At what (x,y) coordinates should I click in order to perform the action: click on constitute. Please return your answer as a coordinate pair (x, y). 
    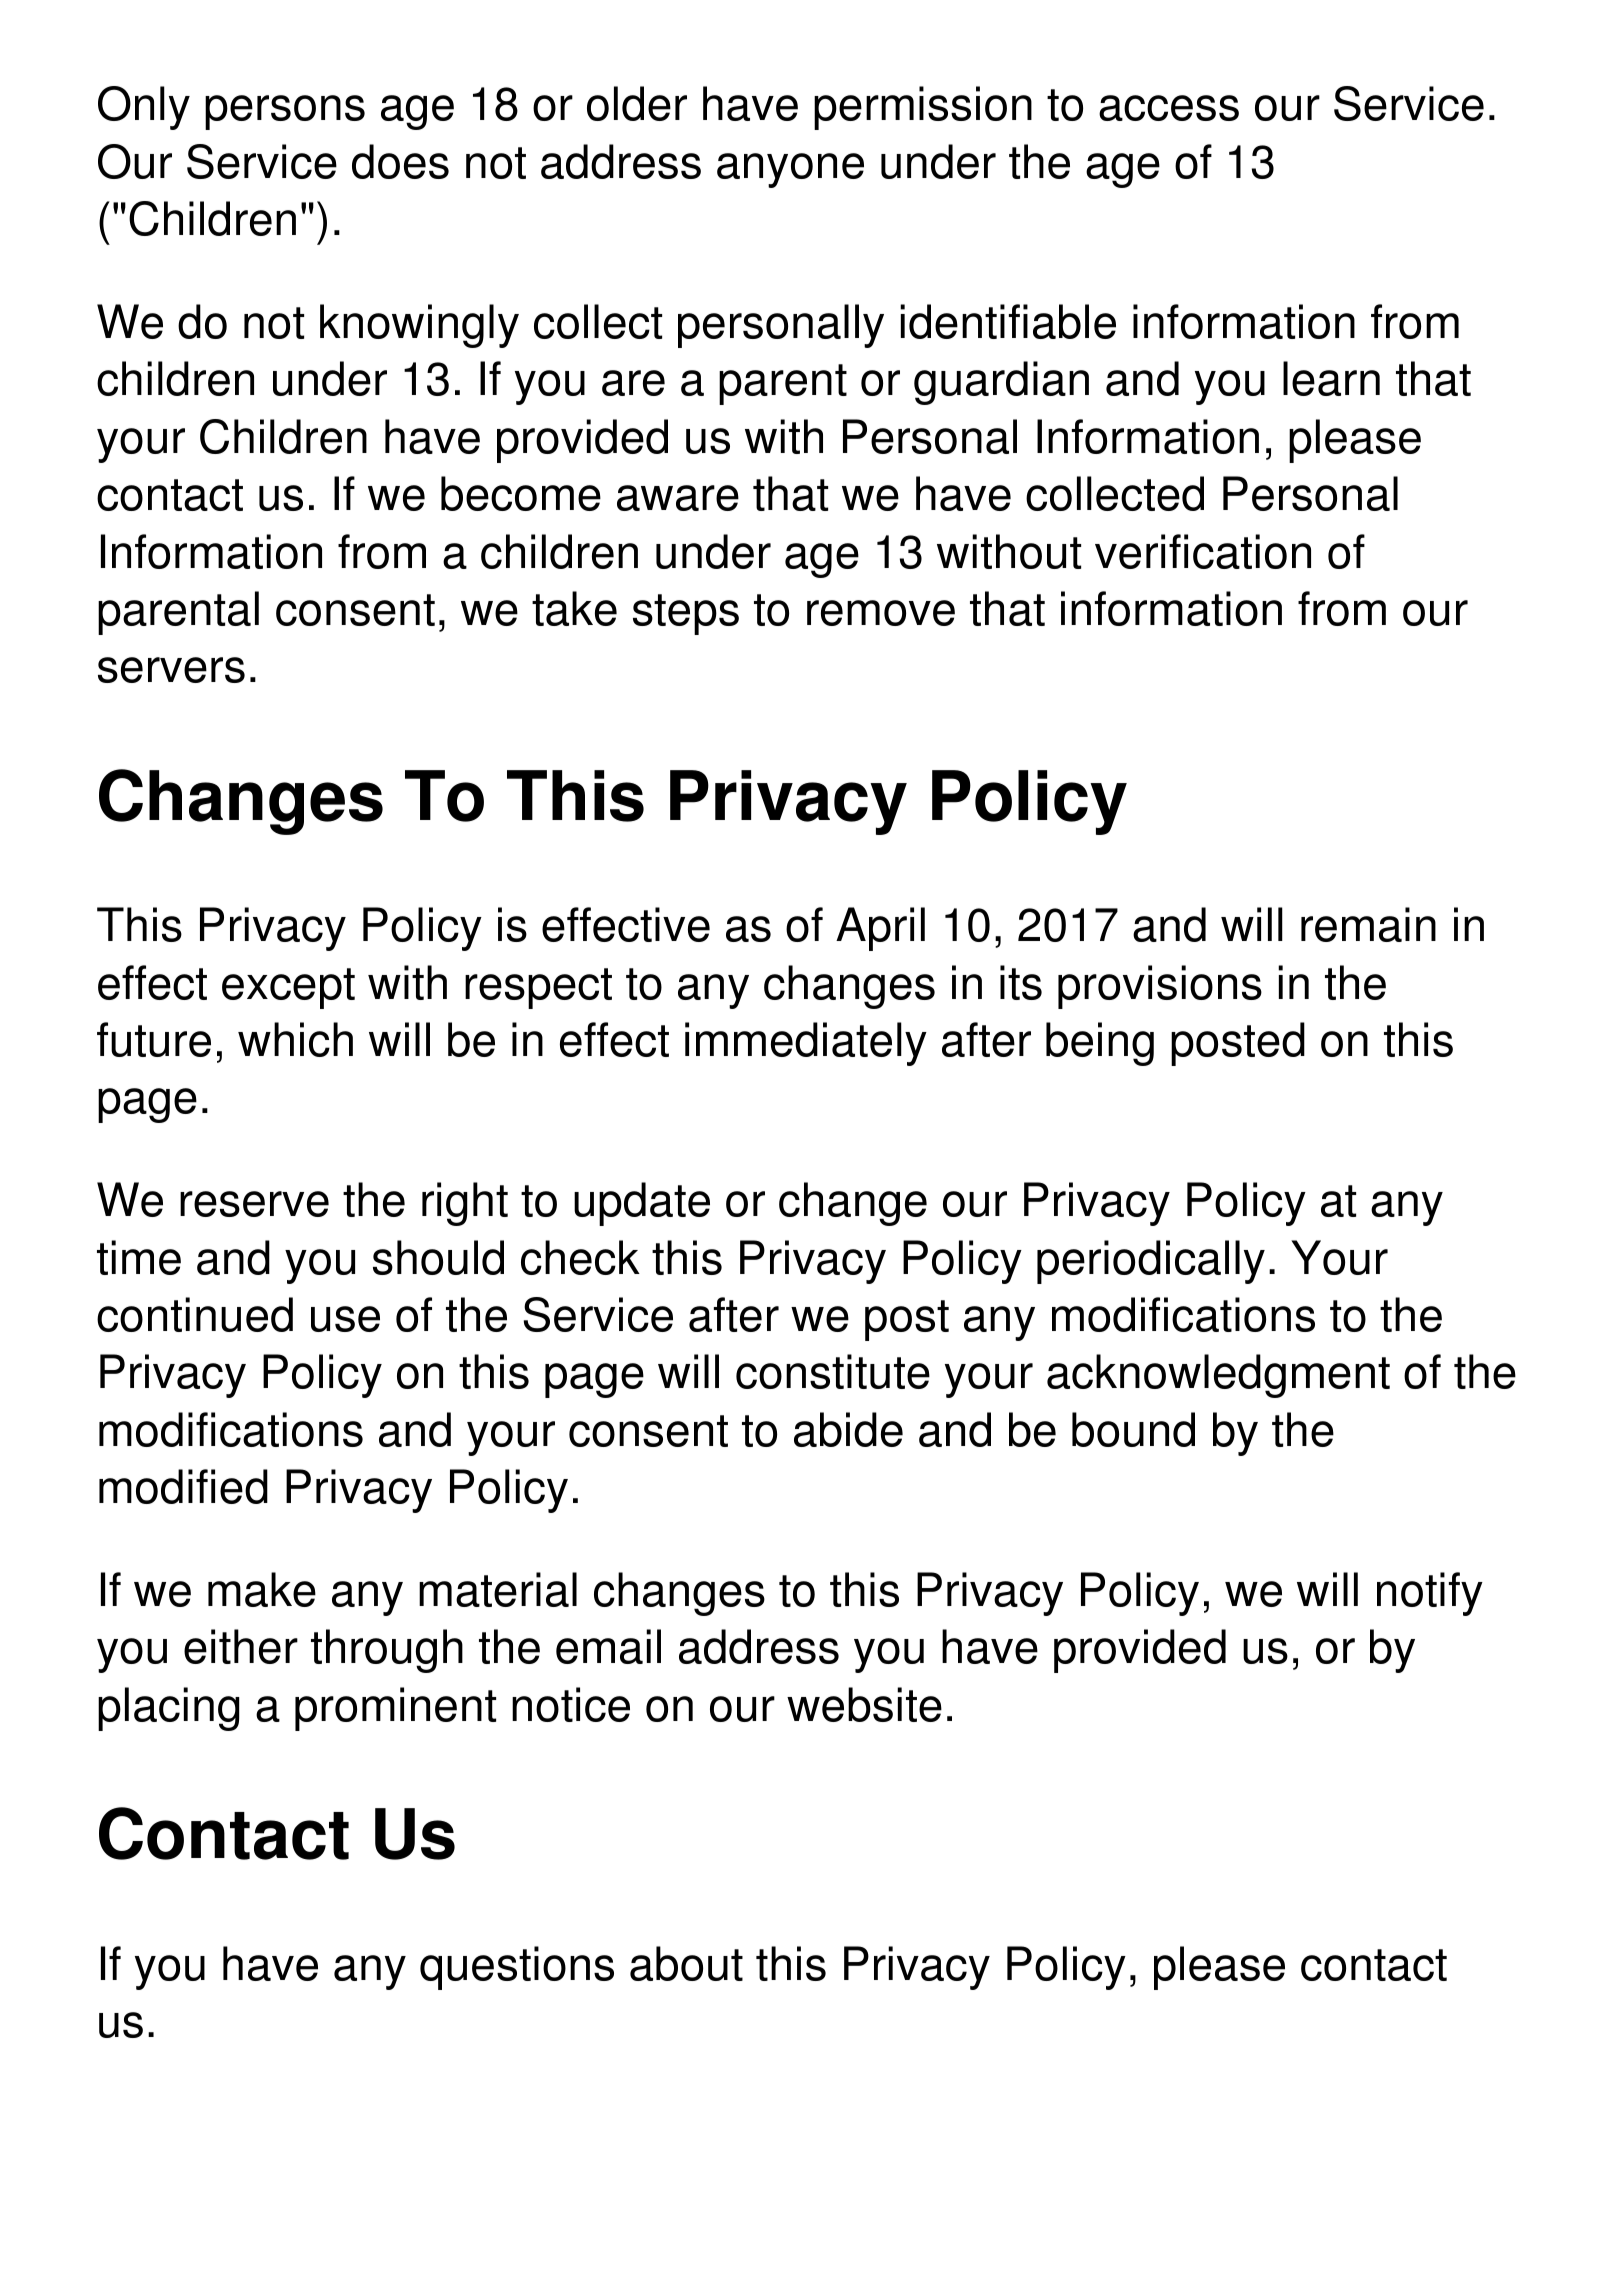
    Looking at the image, I should click on (833, 1371).
